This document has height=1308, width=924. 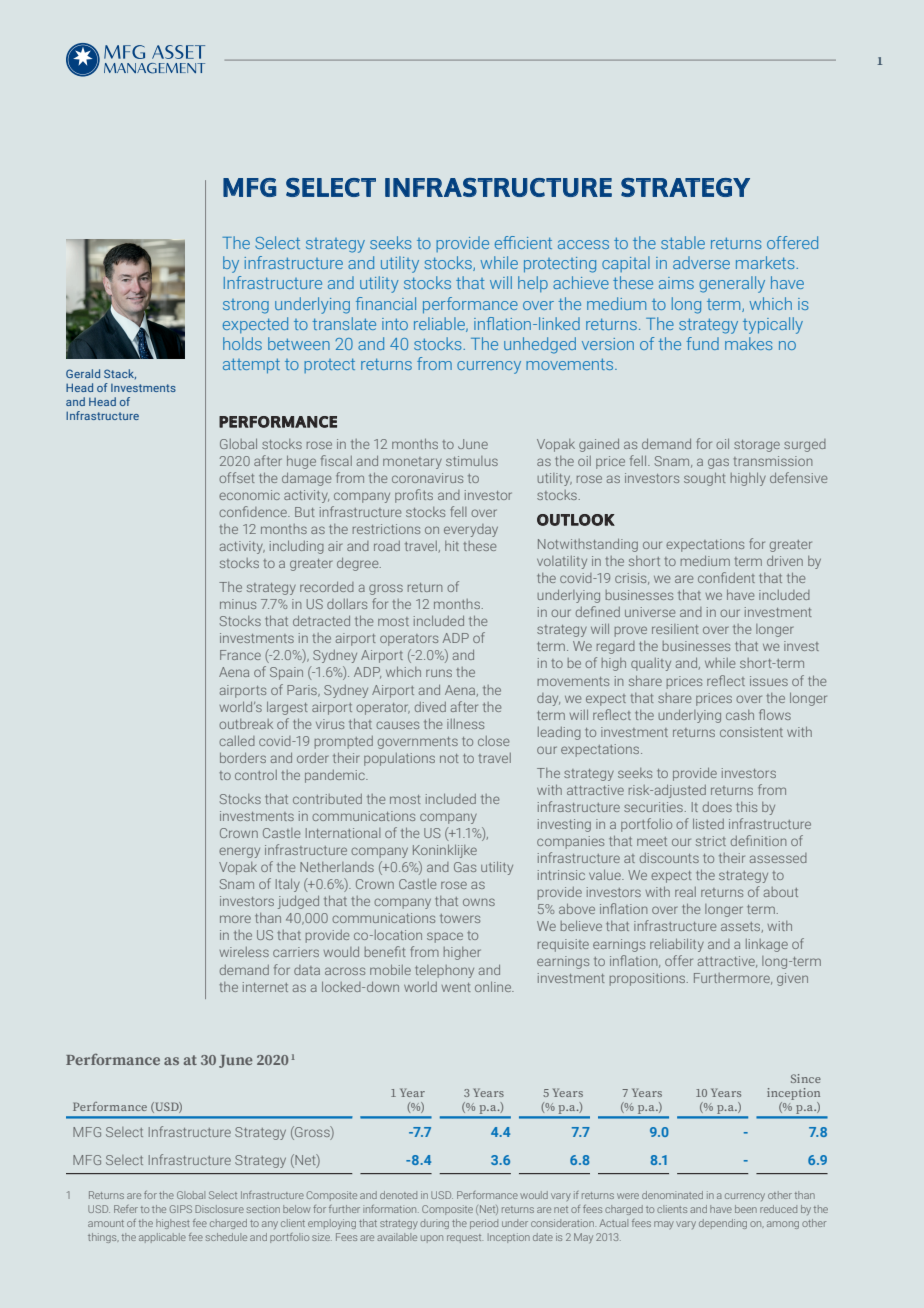 I want to click on wireless, so click(x=244, y=952).
